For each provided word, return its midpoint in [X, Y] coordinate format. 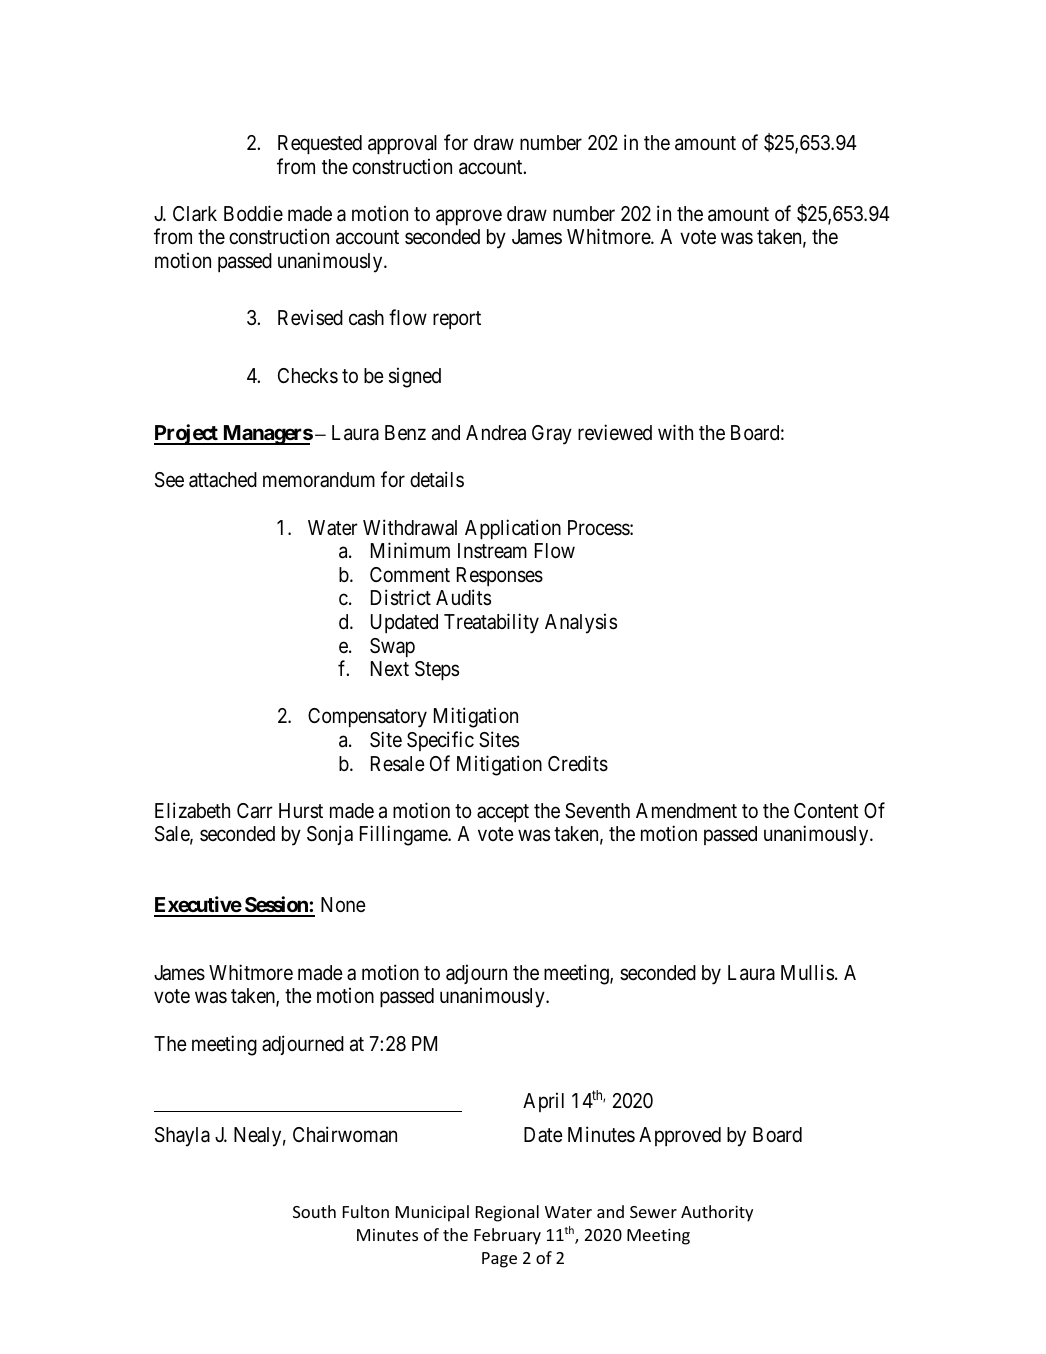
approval [402, 144]
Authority [717, 1213]
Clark [195, 214]
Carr [255, 811]
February [507, 1236]
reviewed [615, 432]
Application [513, 529]
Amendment [686, 811]
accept [503, 813]
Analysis [581, 623]
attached [223, 480]
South [314, 1211]
